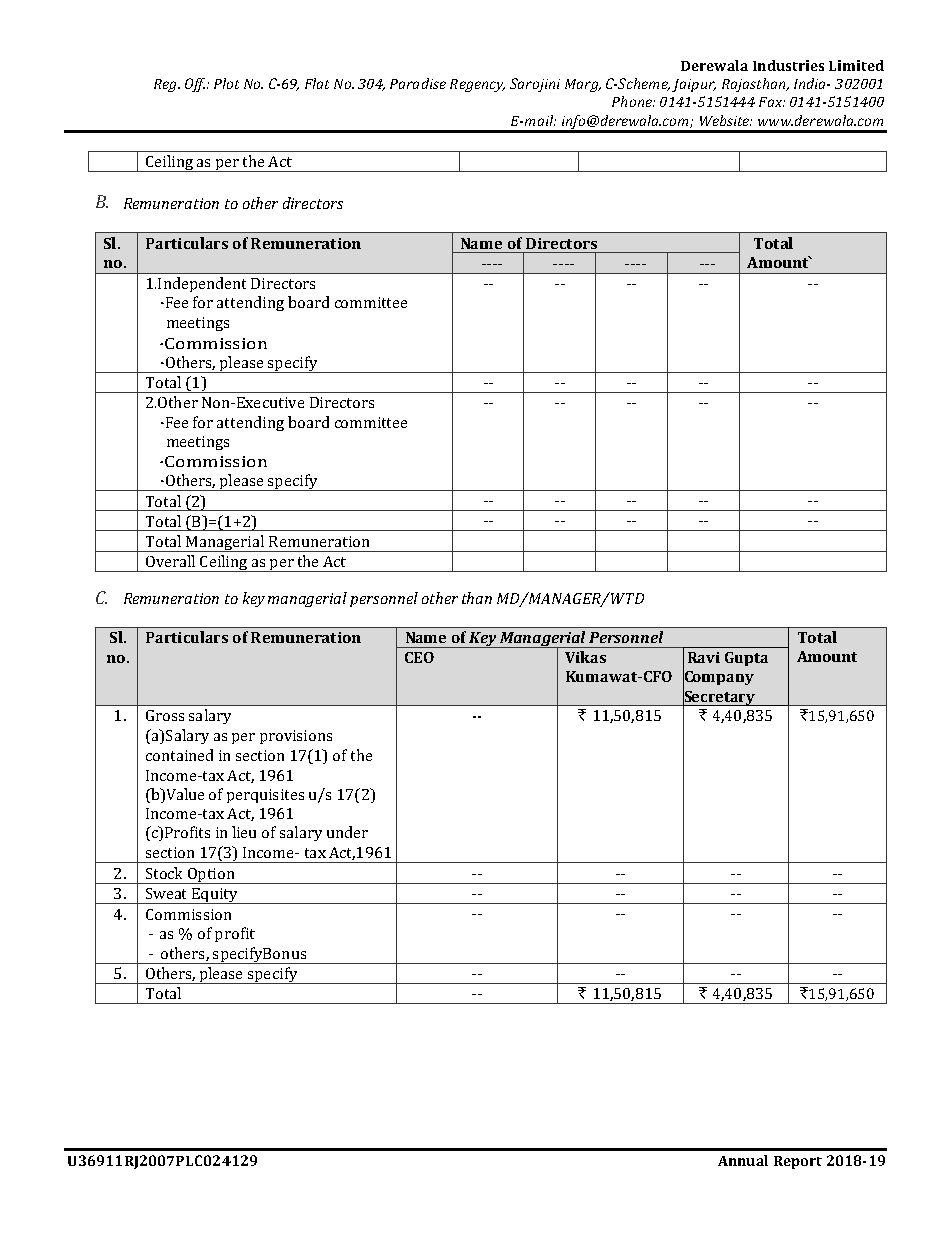 The height and width of the document is (1233, 952). I want to click on Secretary, so click(720, 697).
